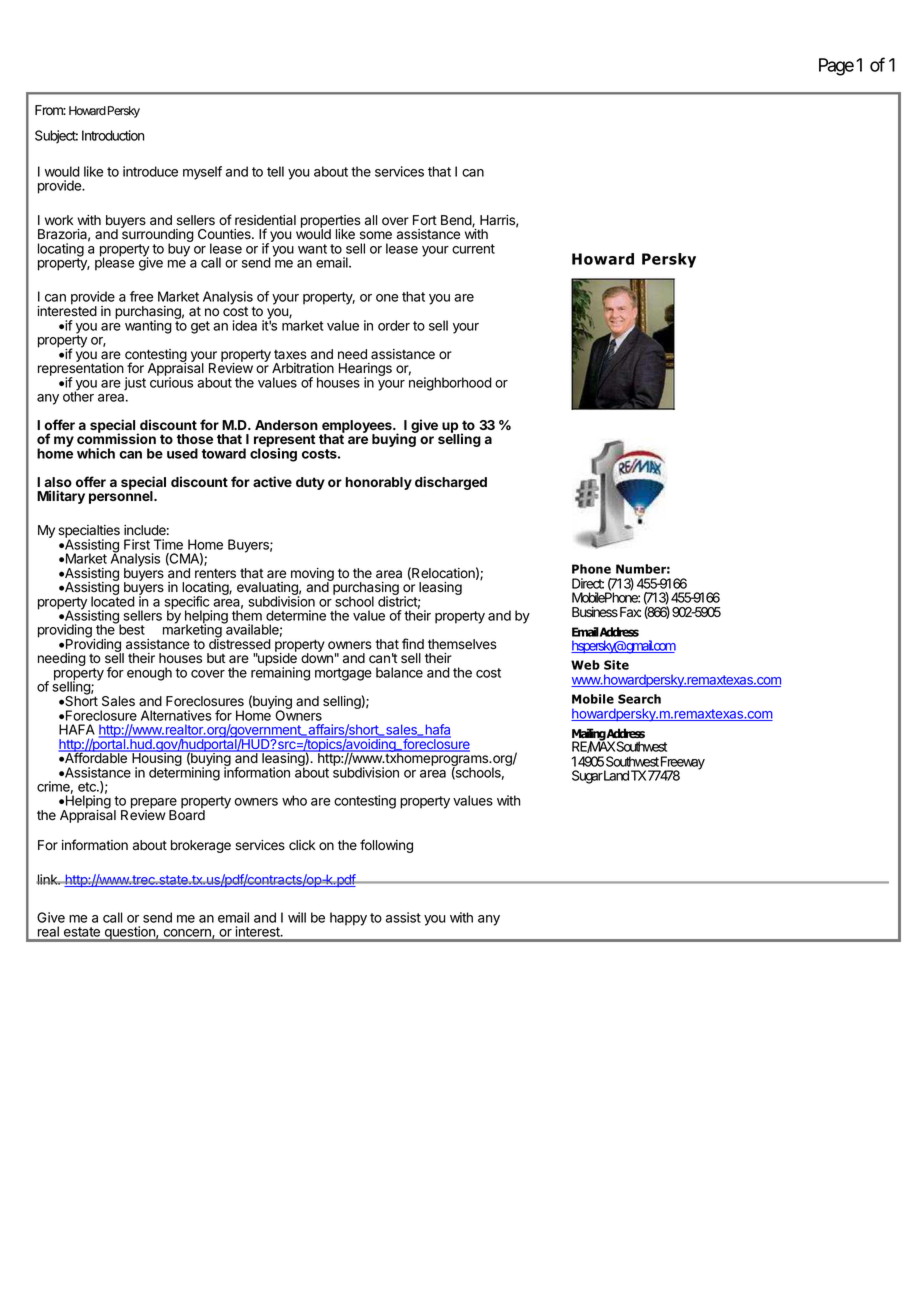  Describe the element at coordinates (585, 665) in the screenshot. I see `Web` at that location.
